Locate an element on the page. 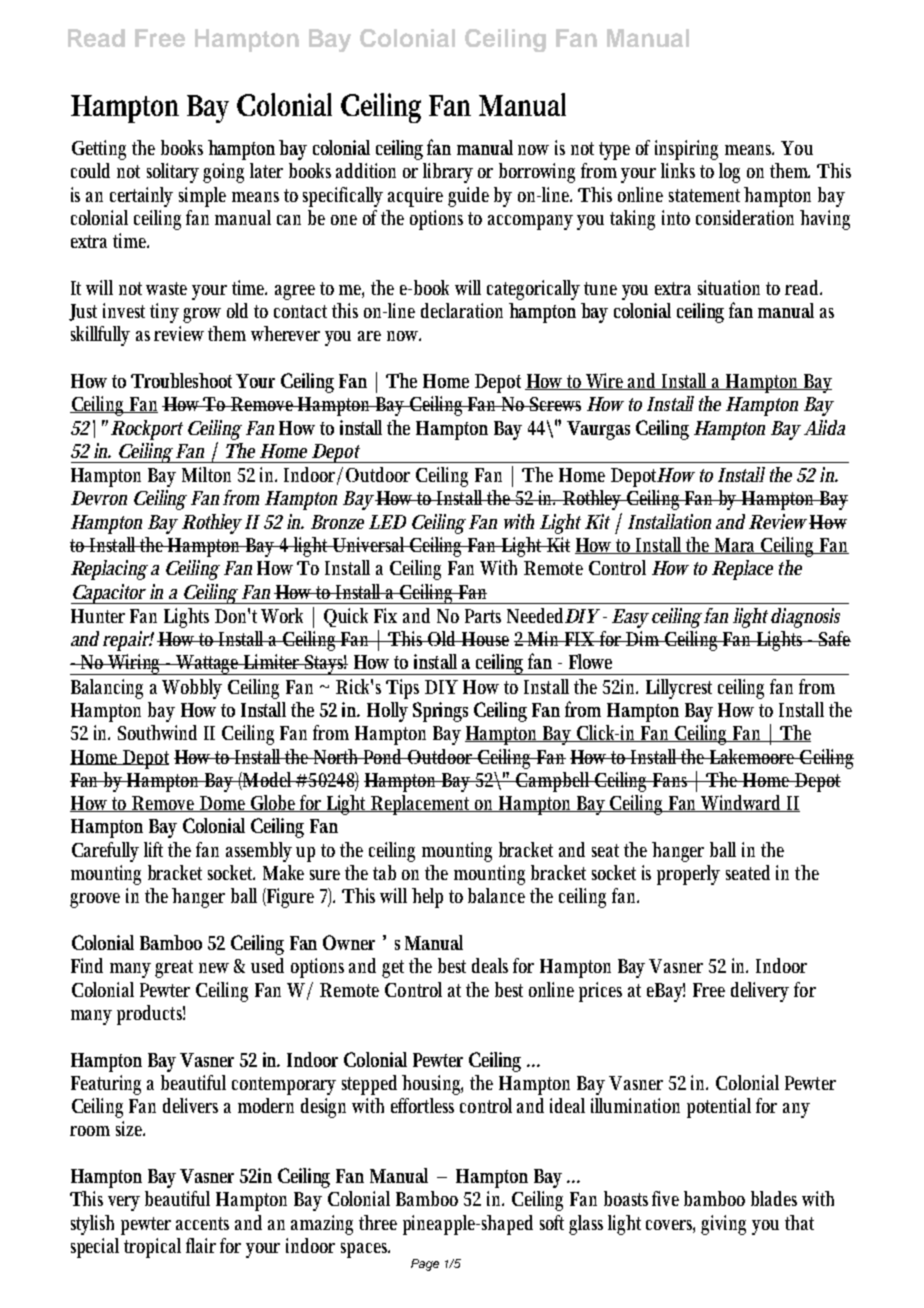 The width and height of the document is (924, 1308). log is located at coordinates (729, 173).
